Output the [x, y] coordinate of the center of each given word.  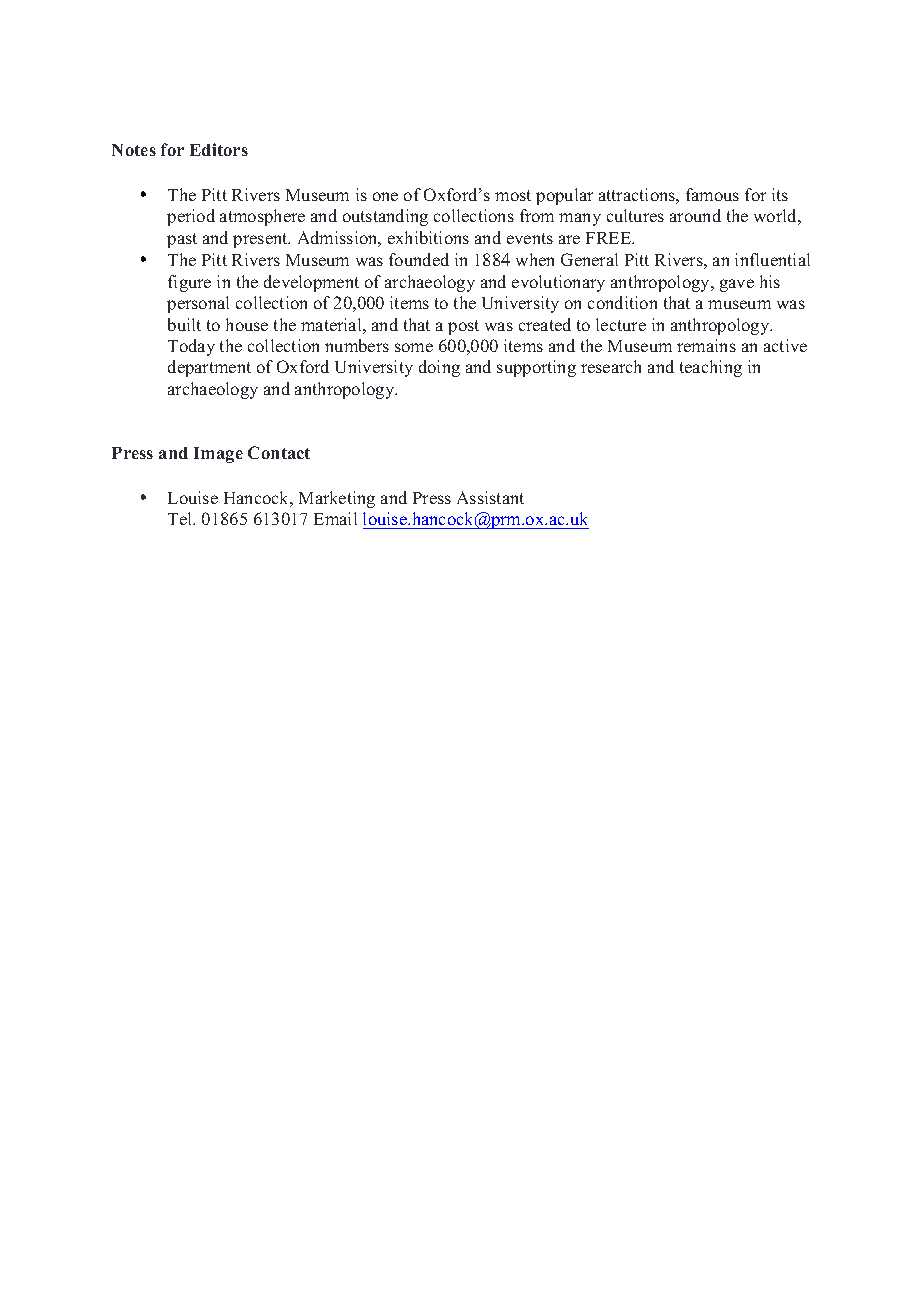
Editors [219, 149]
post [463, 327]
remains [706, 345]
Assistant [490, 497]
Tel [181, 518]
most [513, 195]
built [184, 324]
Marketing [337, 499]
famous [712, 194]
